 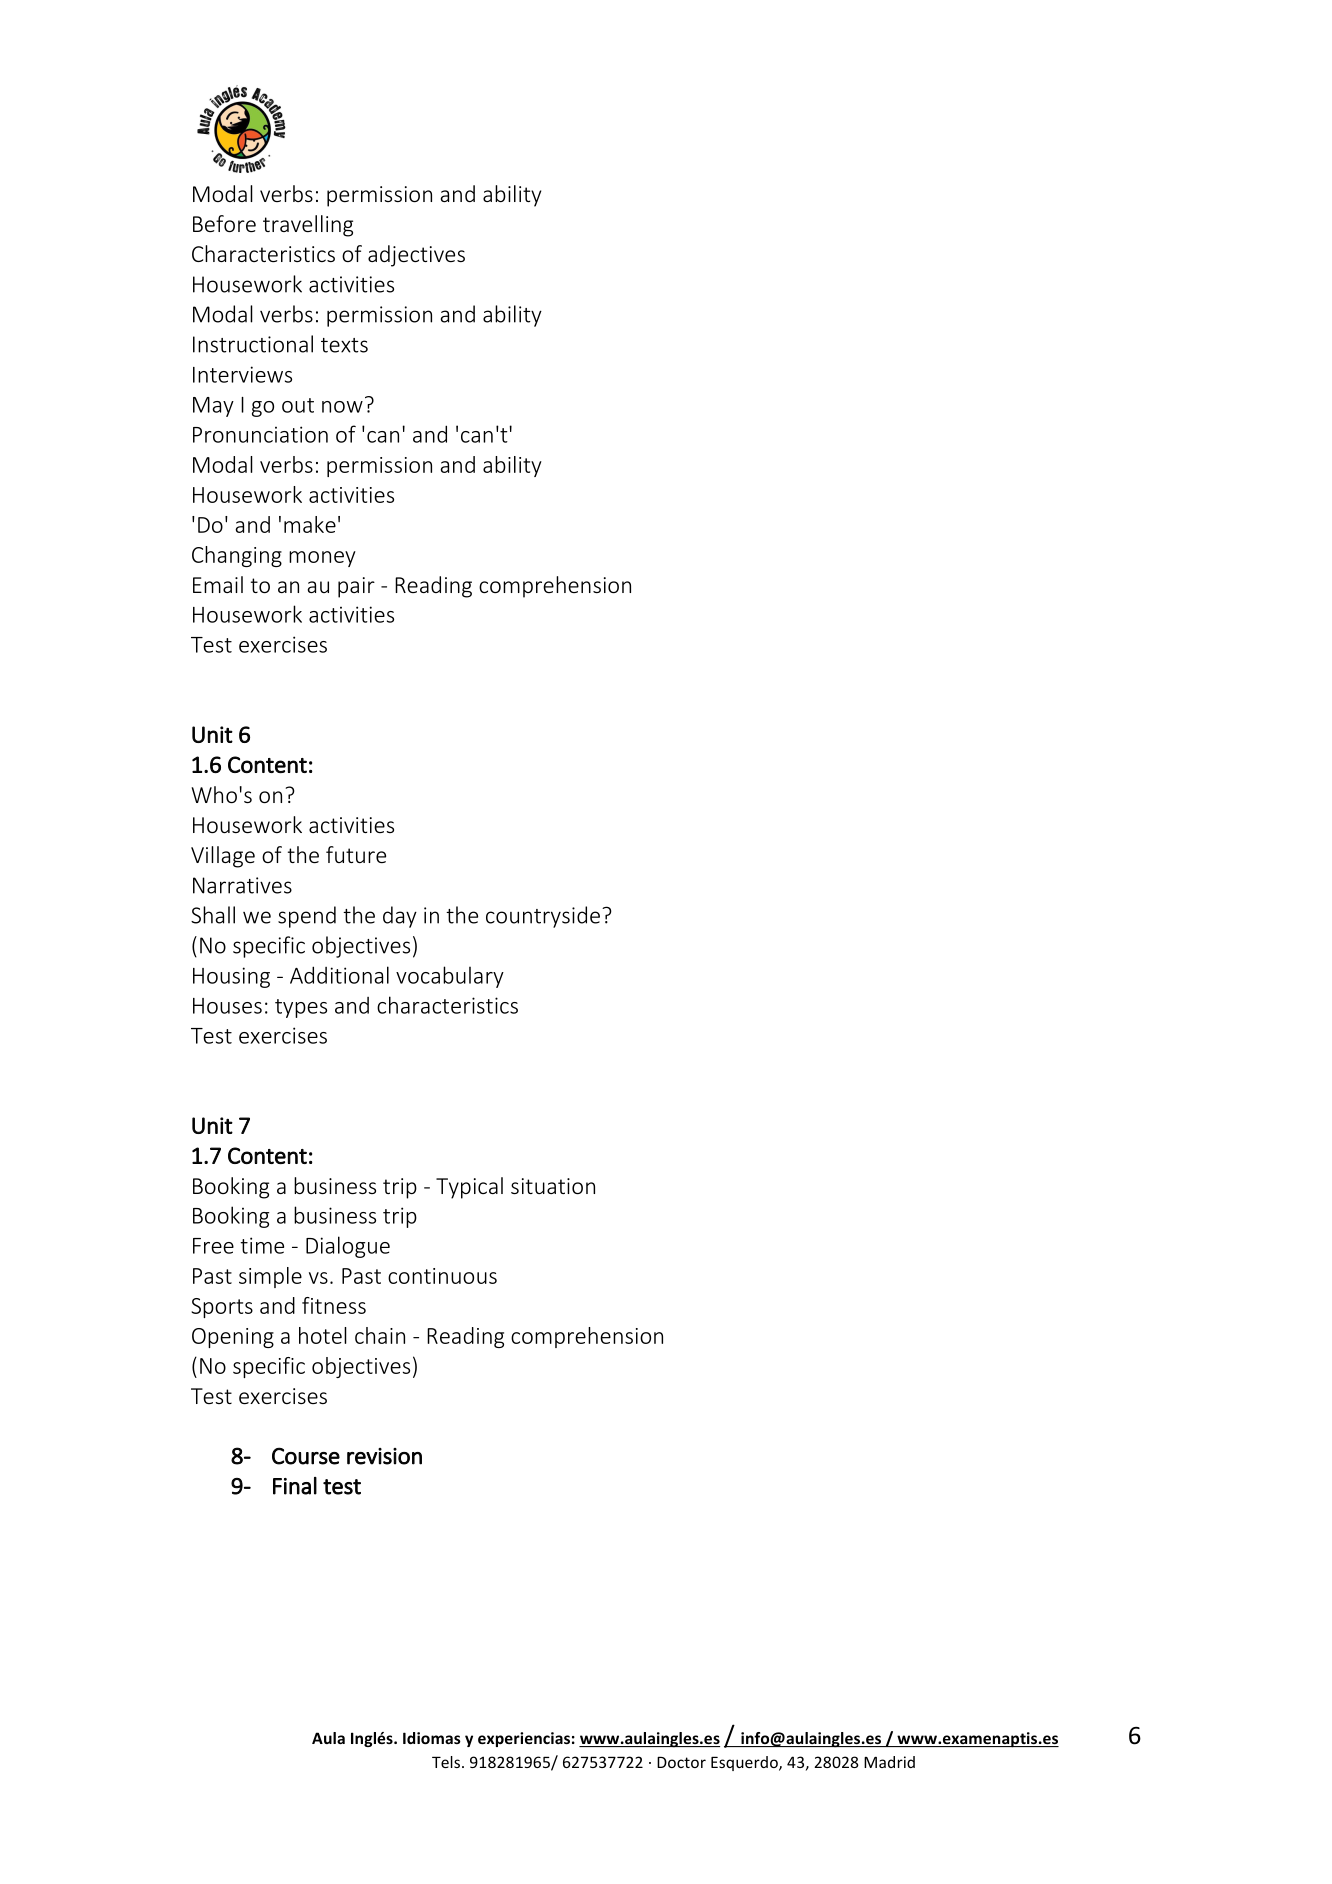 What do you see at coordinates (344, 345) in the image?
I see `texts` at bounding box center [344, 345].
